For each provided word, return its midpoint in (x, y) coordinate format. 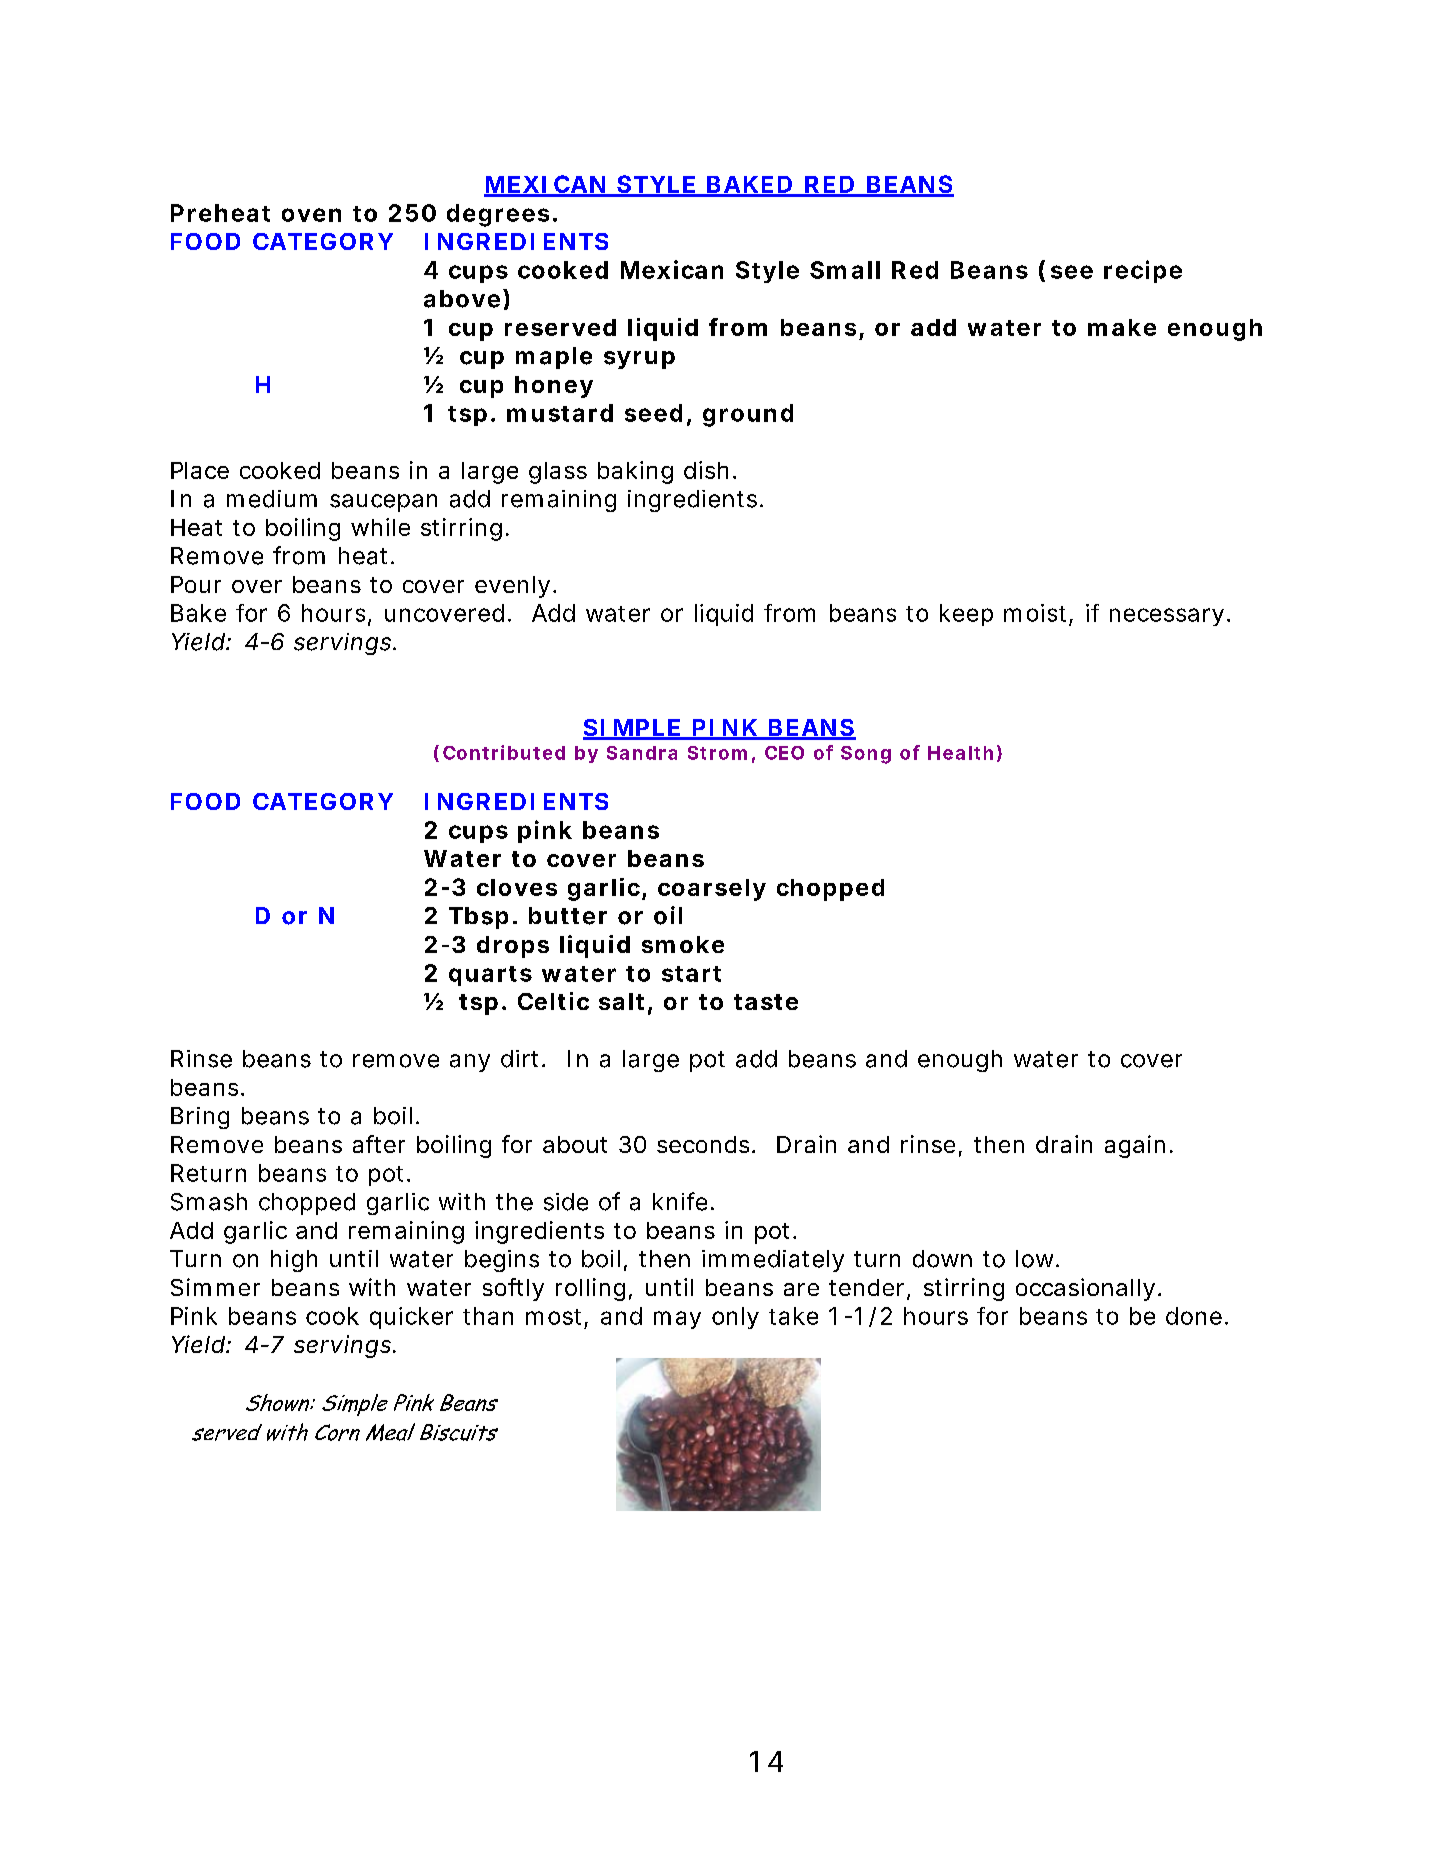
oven (311, 215)
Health (960, 753)
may (677, 1320)
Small (845, 270)
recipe (1143, 271)
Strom (717, 753)
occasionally (1085, 1289)
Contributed (504, 752)
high (294, 1261)
